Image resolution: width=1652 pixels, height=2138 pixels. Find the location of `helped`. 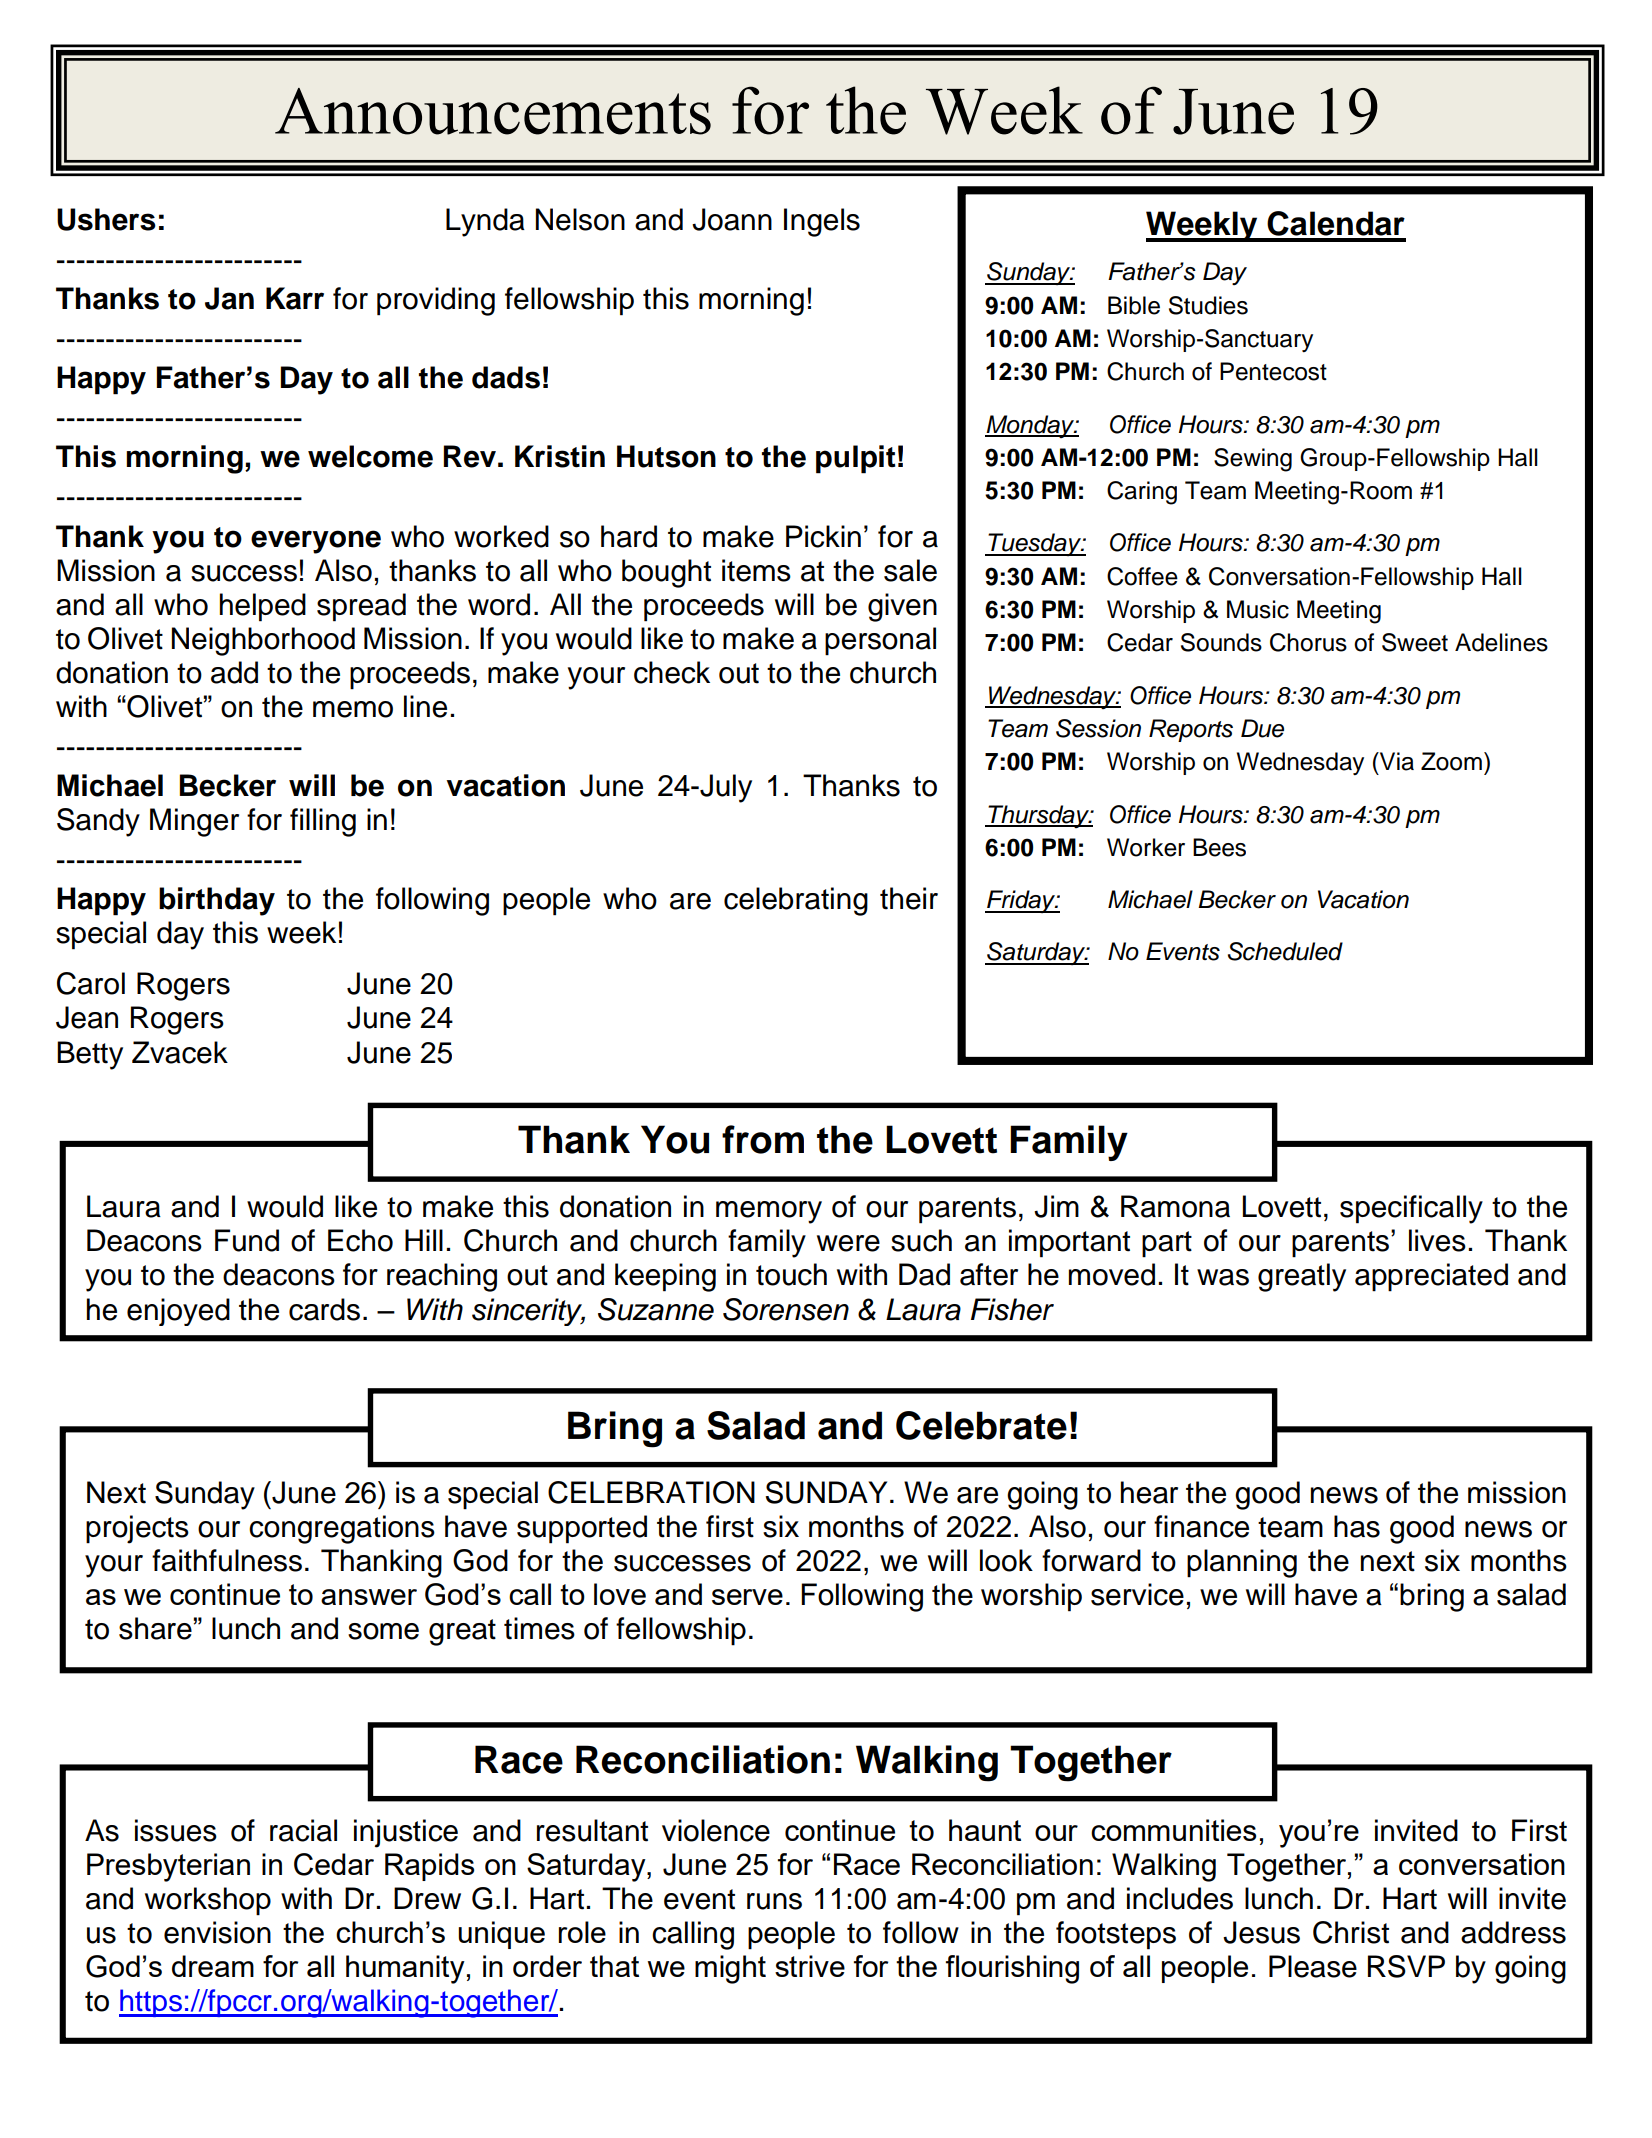

helped is located at coordinates (263, 607).
